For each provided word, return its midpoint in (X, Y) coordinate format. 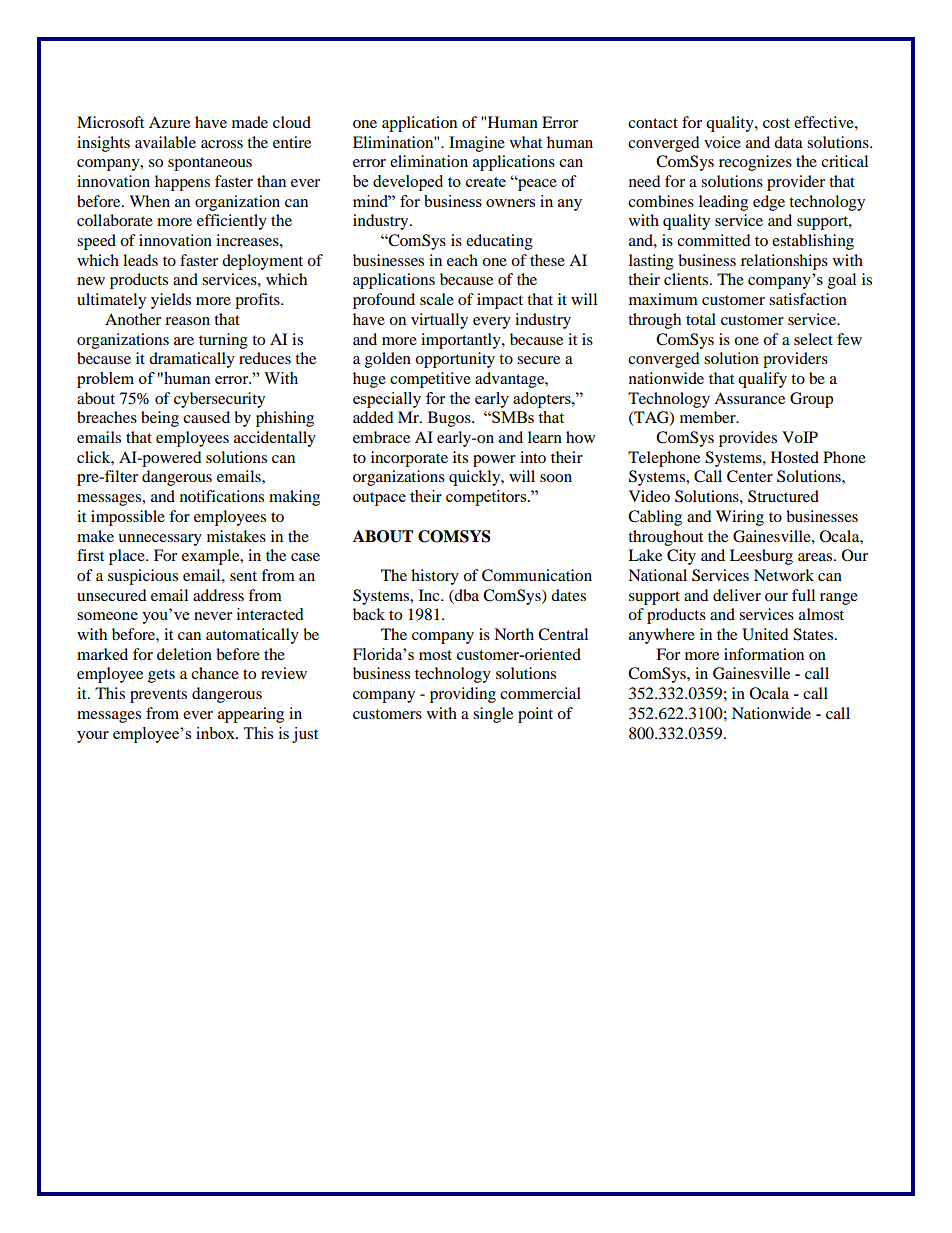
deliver (737, 595)
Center (750, 476)
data (788, 142)
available (165, 142)
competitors (487, 498)
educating (499, 242)
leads (140, 260)
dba (466, 595)
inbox (216, 733)
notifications (222, 496)
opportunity (455, 360)
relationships (784, 262)
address (218, 595)
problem (105, 380)
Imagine (477, 144)
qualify (762, 380)
